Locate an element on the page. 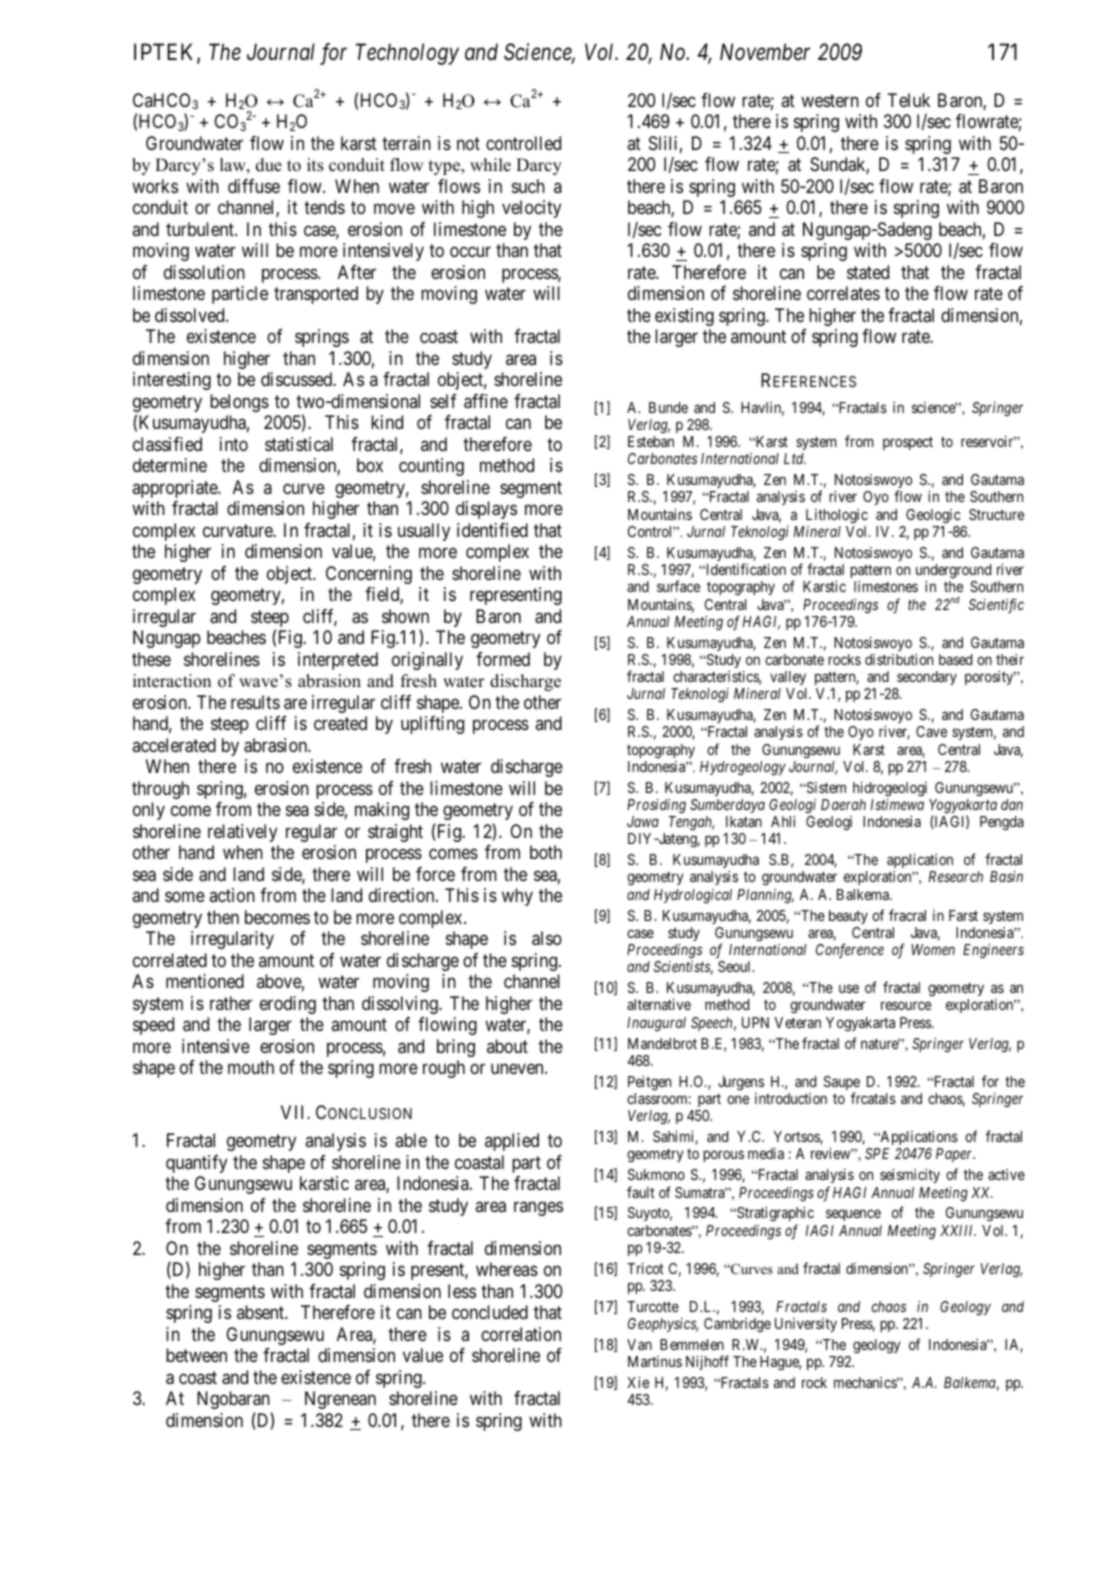 This document has height=1574, width=1114. western is located at coordinates (830, 100).
